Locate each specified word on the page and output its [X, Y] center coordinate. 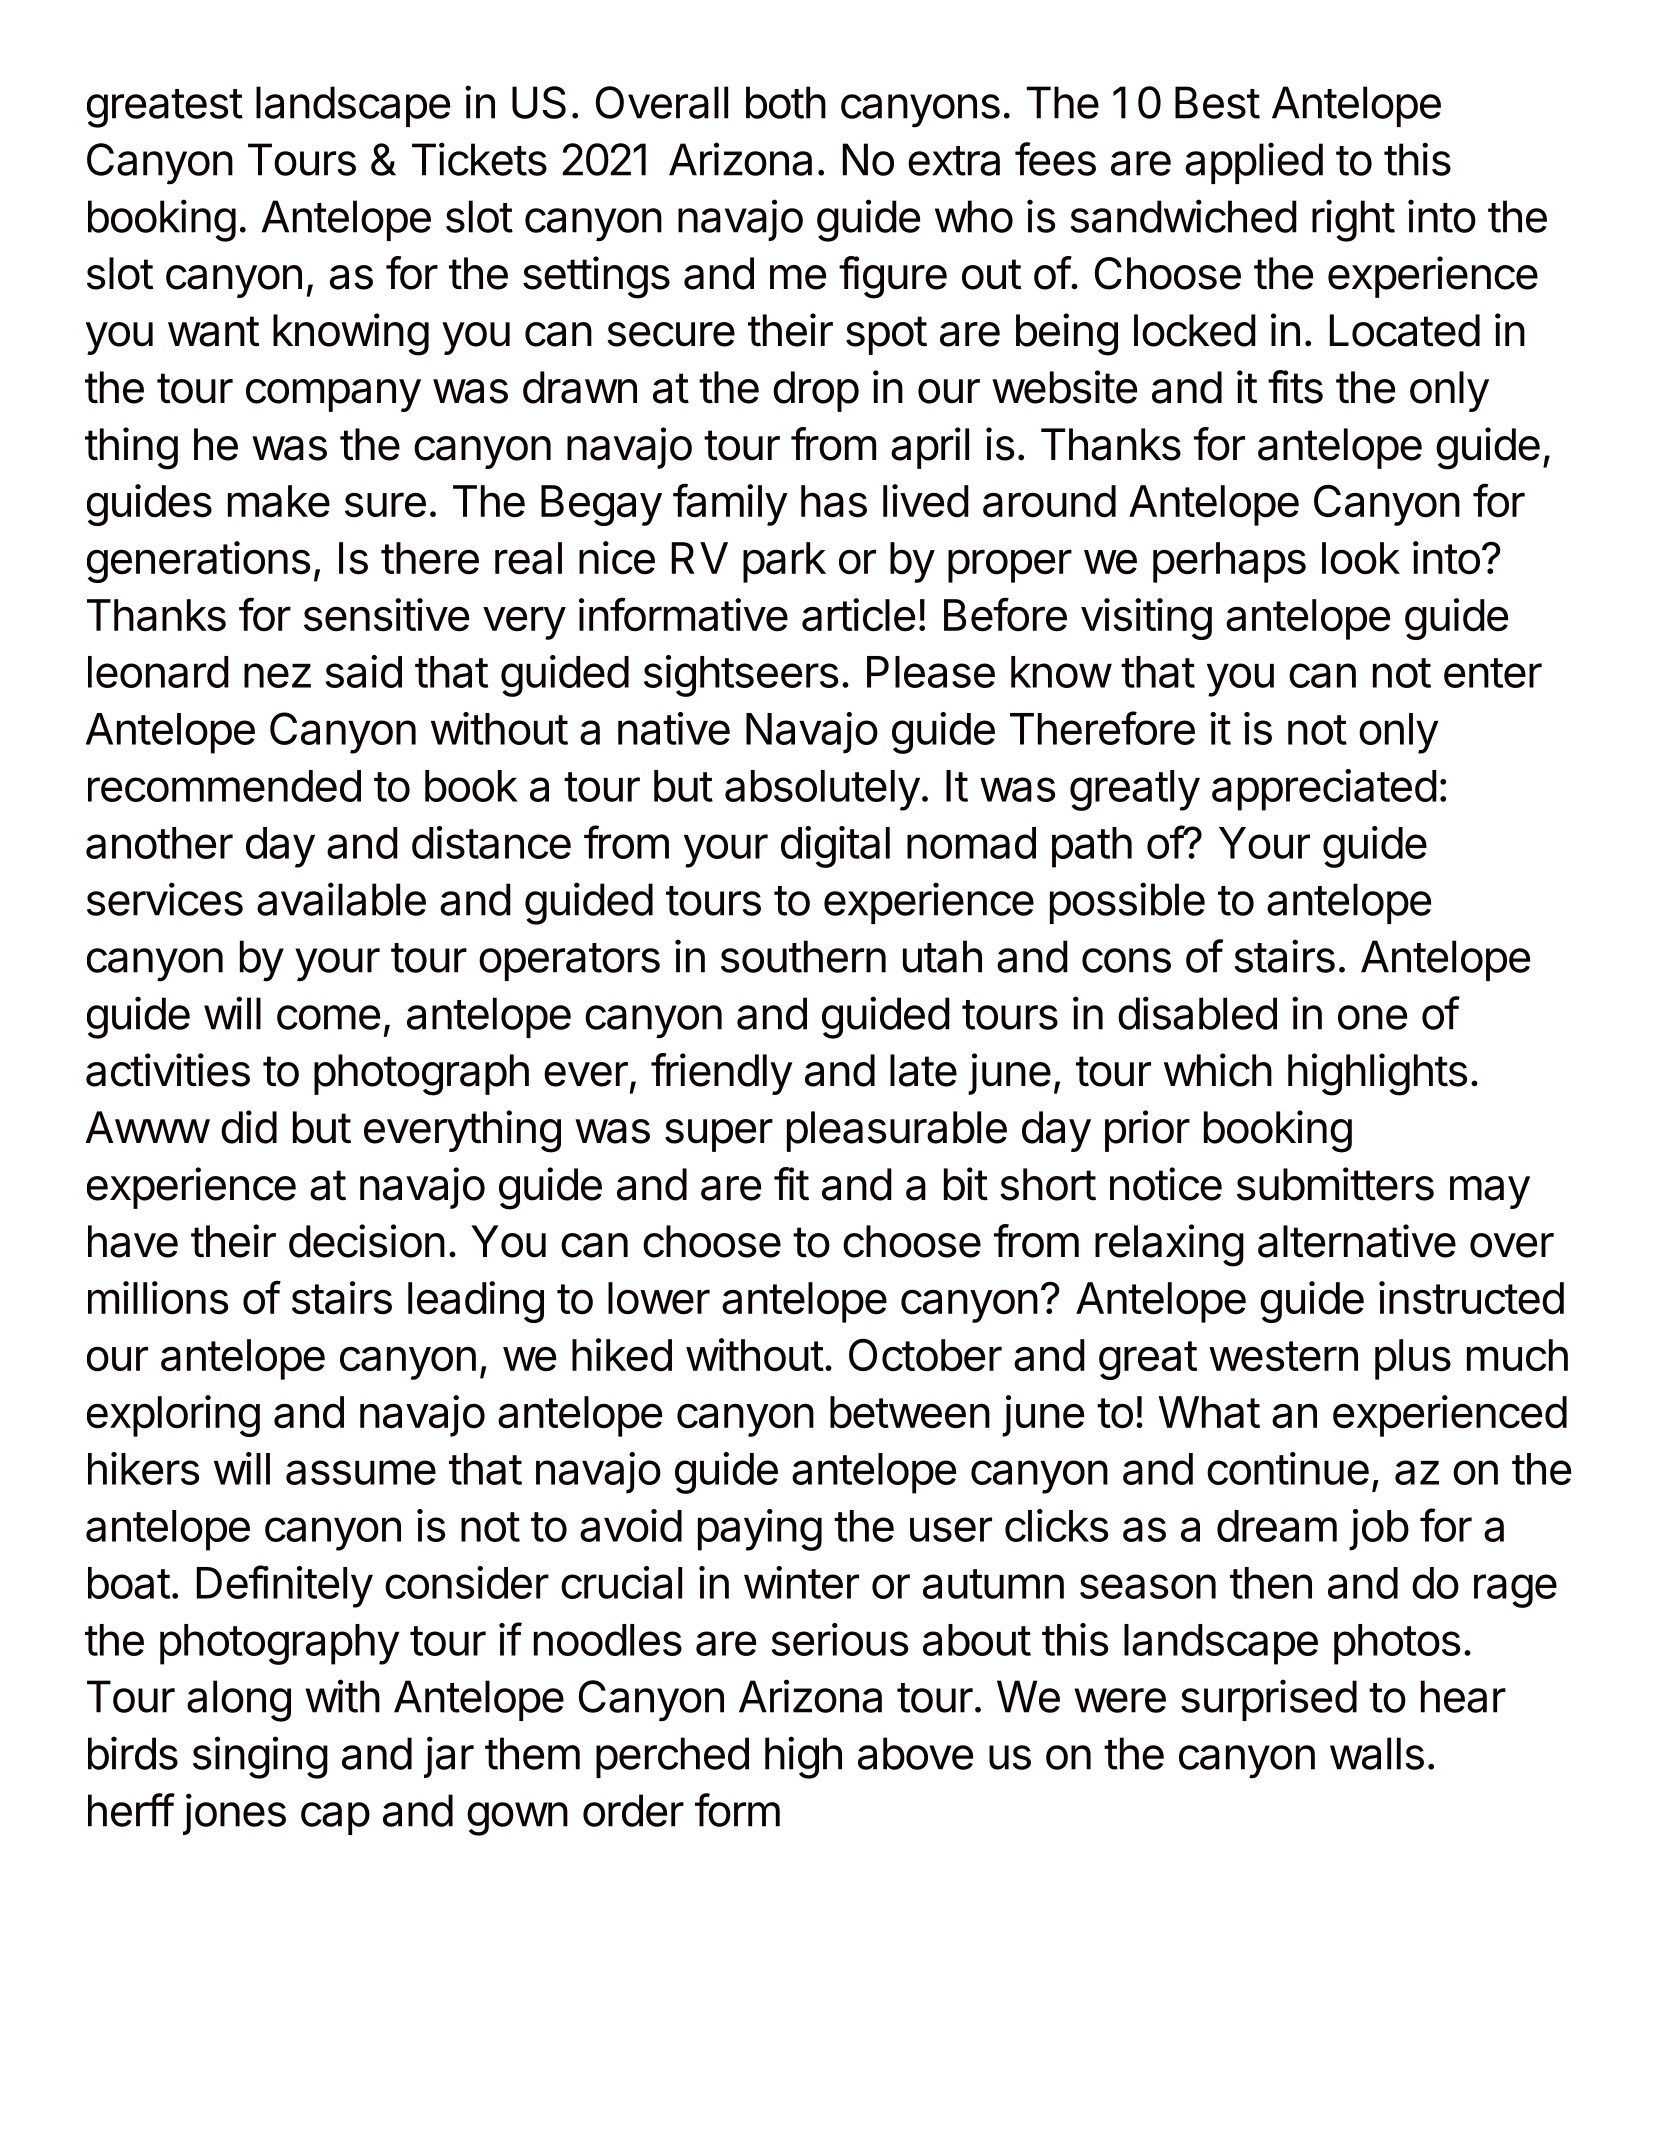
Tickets [479, 159]
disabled [1197, 1013]
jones [234, 1814]
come [328, 1017]
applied [1254, 163]
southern [803, 956]
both [786, 102]
